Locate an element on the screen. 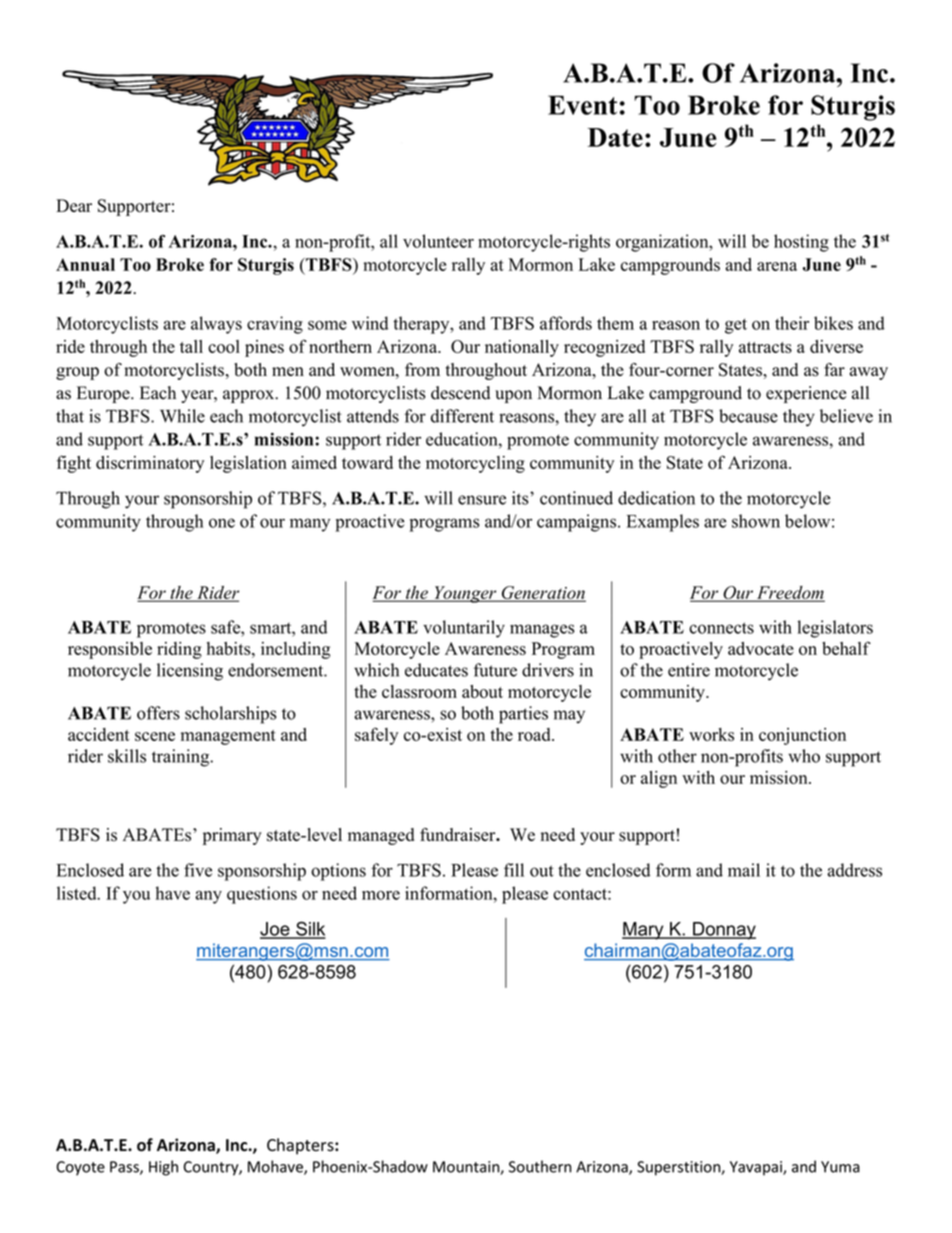 The height and width of the screenshot is (1233, 952). Southern is located at coordinates (540, 1166).
